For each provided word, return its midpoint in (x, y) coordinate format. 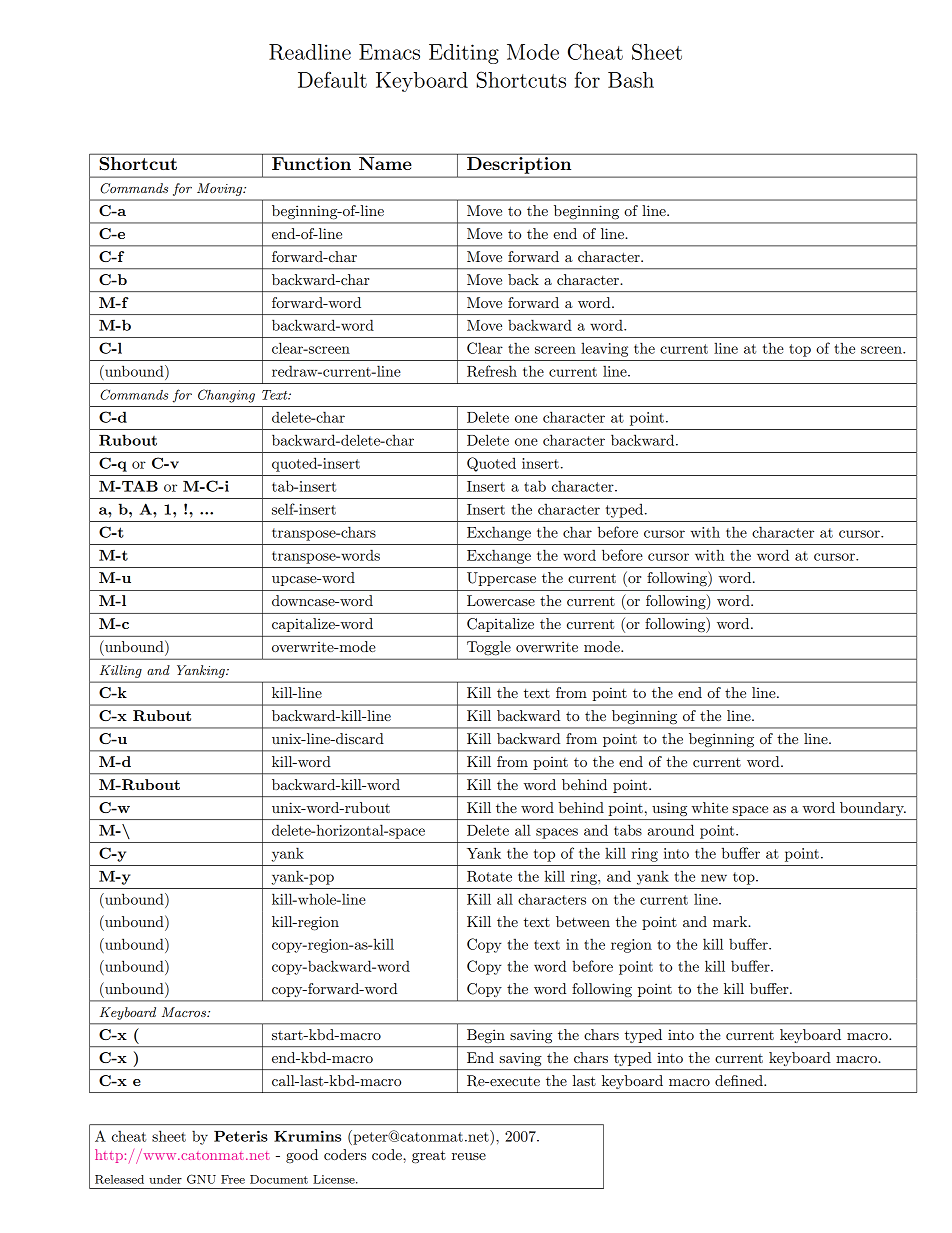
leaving (604, 350)
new (714, 878)
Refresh (492, 371)
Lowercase (501, 600)
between (583, 921)
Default (332, 80)
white (709, 807)
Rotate (489, 876)
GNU (201, 1179)
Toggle (489, 648)
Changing (226, 396)
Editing (464, 54)
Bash (631, 80)
